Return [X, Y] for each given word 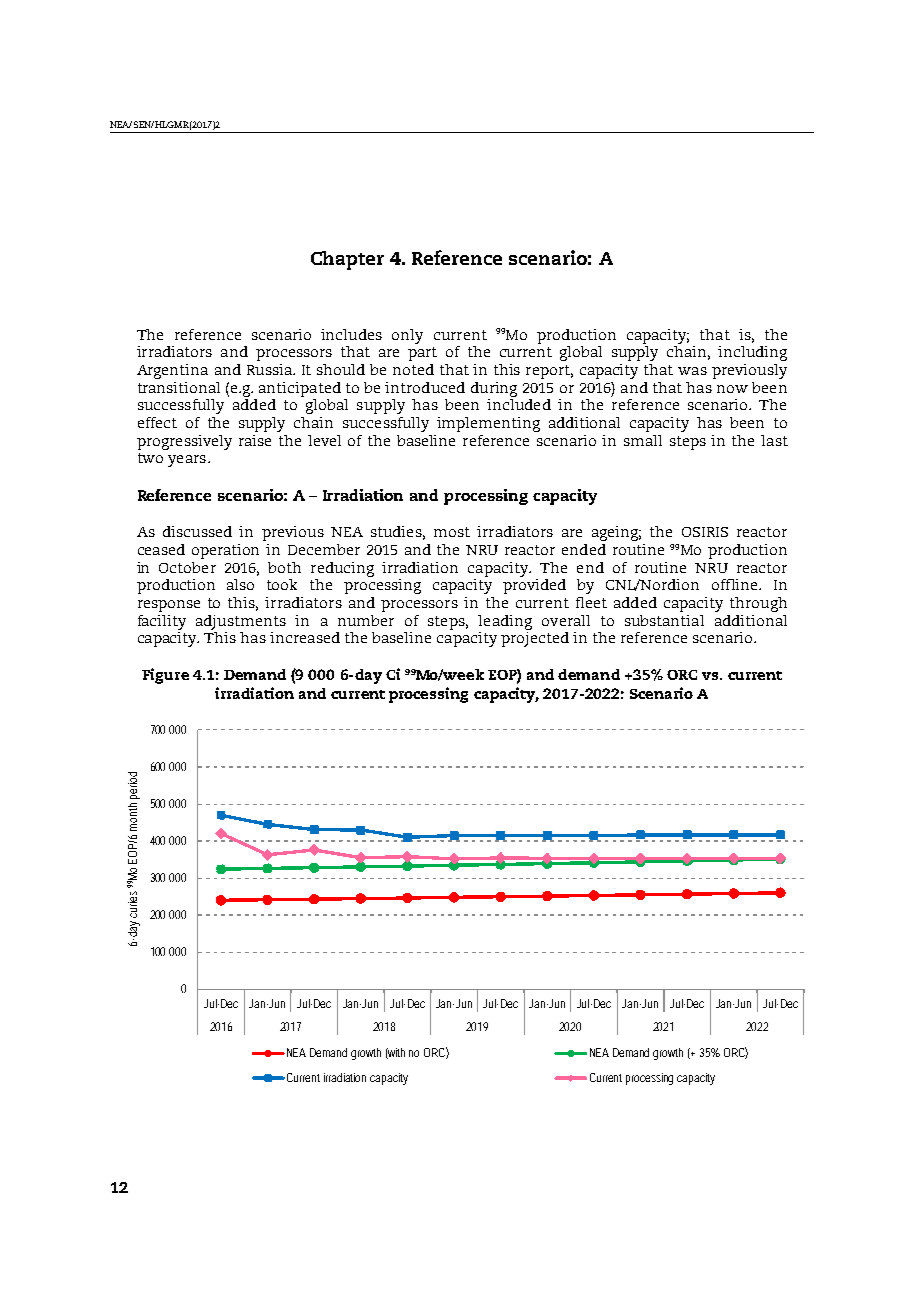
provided [534, 586]
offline [736, 584]
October [187, 567]
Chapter [347, 260]
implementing [488, 424]
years [187, 461]
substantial [664, 620]
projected [535, 638]
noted [413, 369]
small [643, 440]
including [752, 353]
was [692, 371]
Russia [270, 369]
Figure [165, 676]
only [407, 336]
